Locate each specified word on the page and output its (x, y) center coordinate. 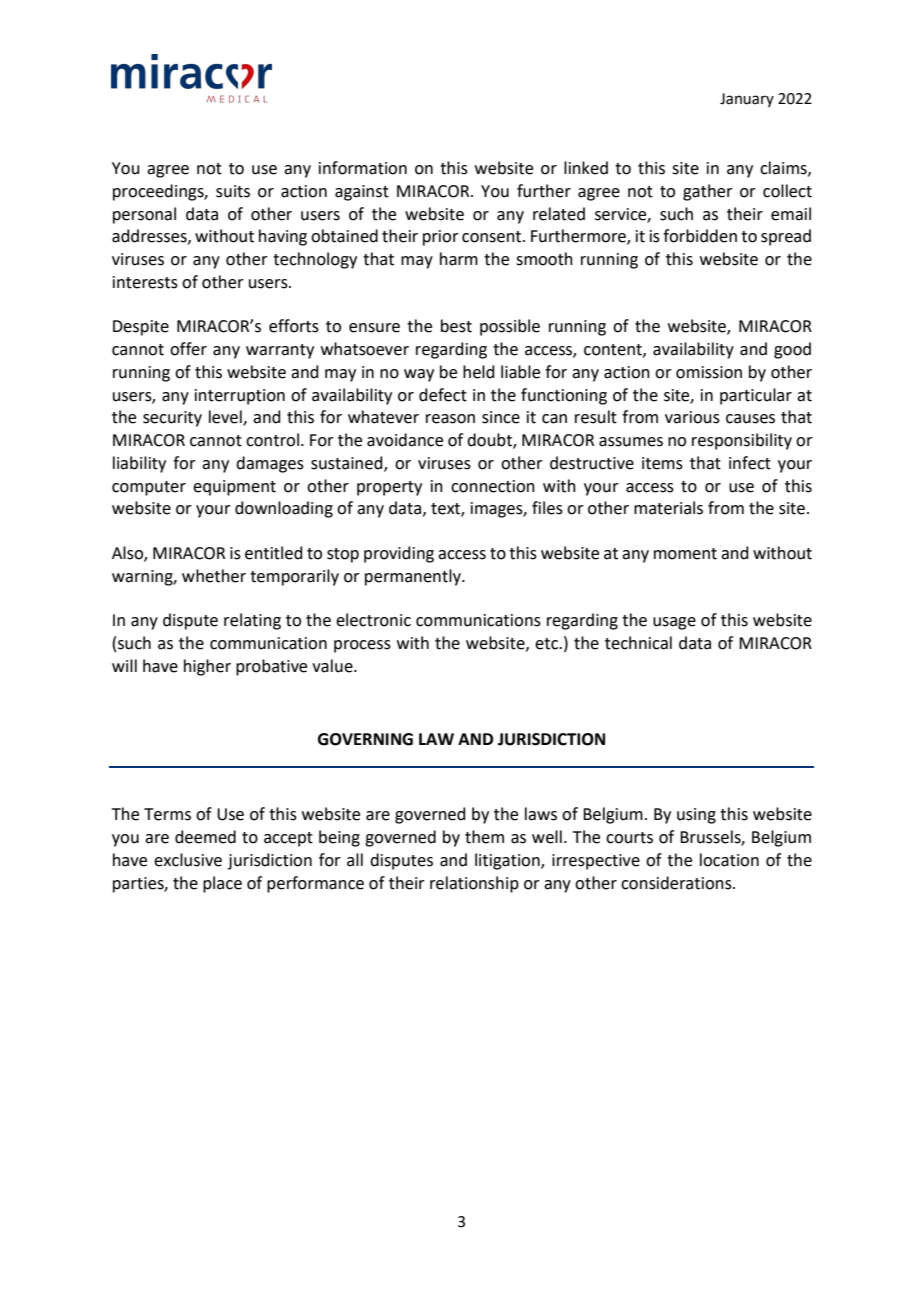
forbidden (700, 236)
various (692, 417)
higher (207, 667)
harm (459, 259)
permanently (414, 577)
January (747, 100)
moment (685, 554)
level (226, 418)
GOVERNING (365, 739)
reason (450, 419)
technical (638, 643)
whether (214, 576)
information (363, 168)
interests (145, 282)
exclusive (188, 860)
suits (233, 191)
